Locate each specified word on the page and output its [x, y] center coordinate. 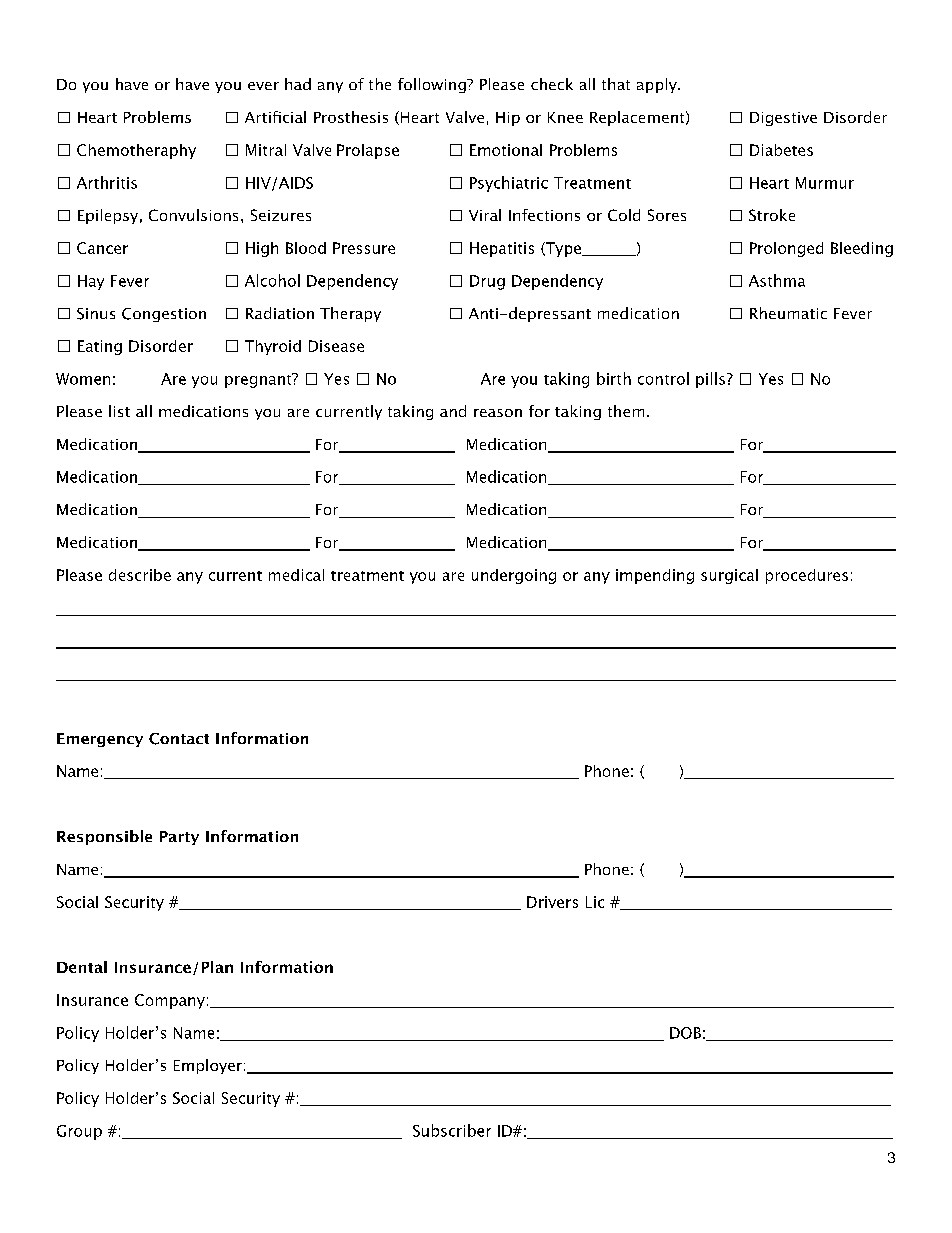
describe [140, 575]
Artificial [275, 117]
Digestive [783, 119]
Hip [508, 119]
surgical [729, 576]
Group [79, 1132]
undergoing [514, 576]
